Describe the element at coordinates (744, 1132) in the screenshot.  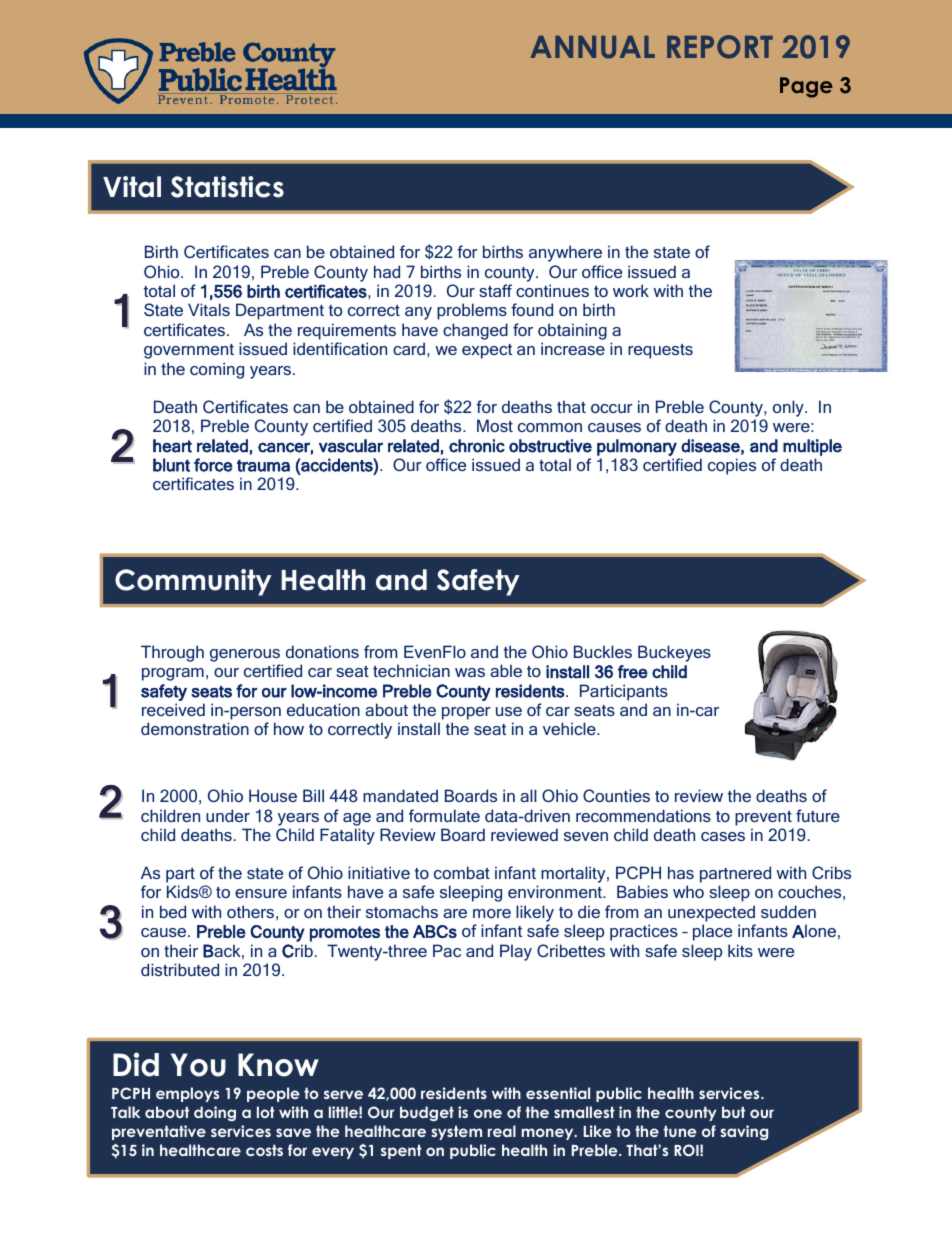
I see `saving` at that location.
